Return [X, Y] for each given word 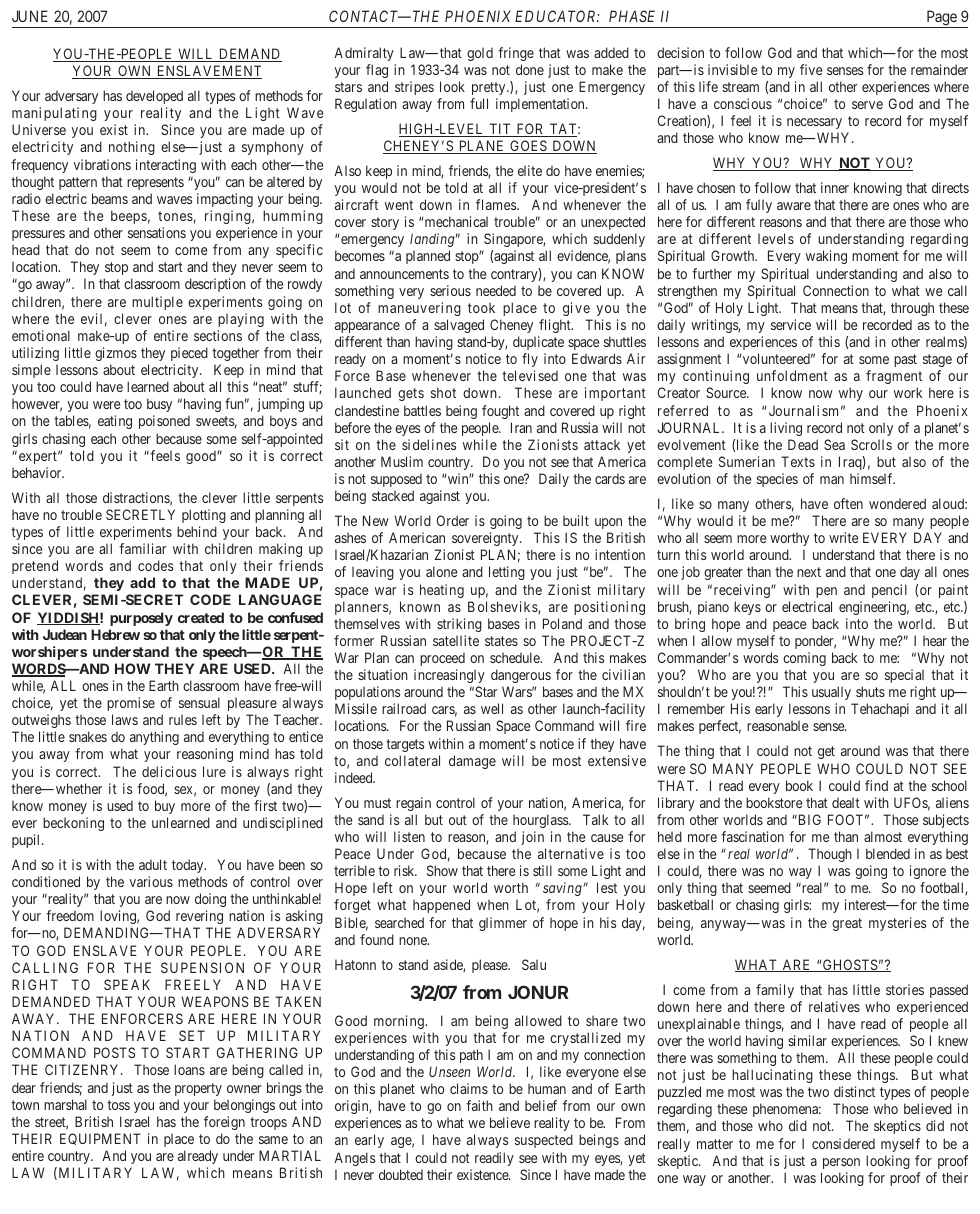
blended [888, 853]
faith [479, 1105]
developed [154, 97]
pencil [889, 591]
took [481, 307]
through [912, 309]
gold [480, 54]
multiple [157, 303]
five [811, 69]
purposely [141, 619]
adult [153, 864]
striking [459, 625]
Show [442, 870]
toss [118, 1105]
